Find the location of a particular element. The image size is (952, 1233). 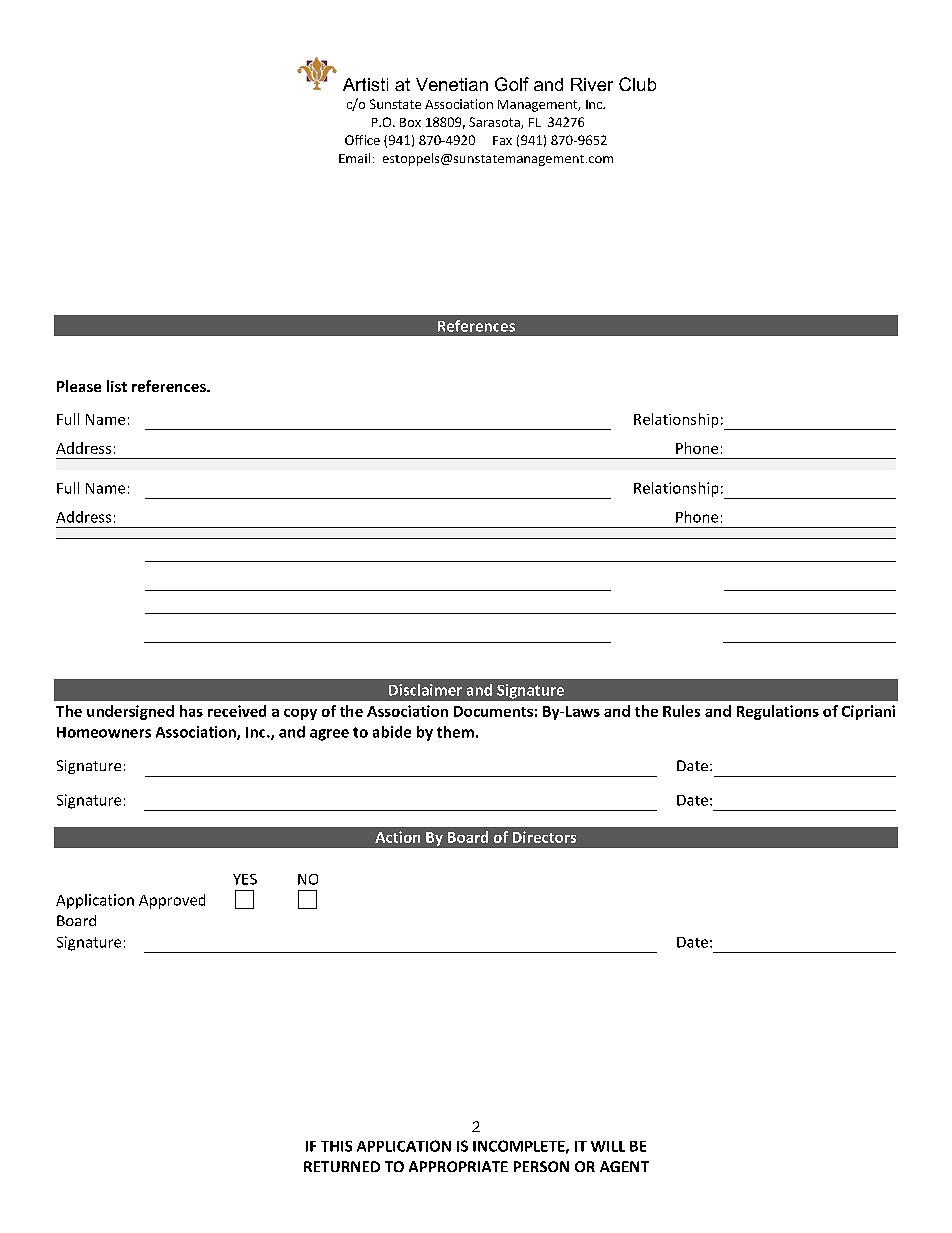

them is located at coordinates (455, 732).
